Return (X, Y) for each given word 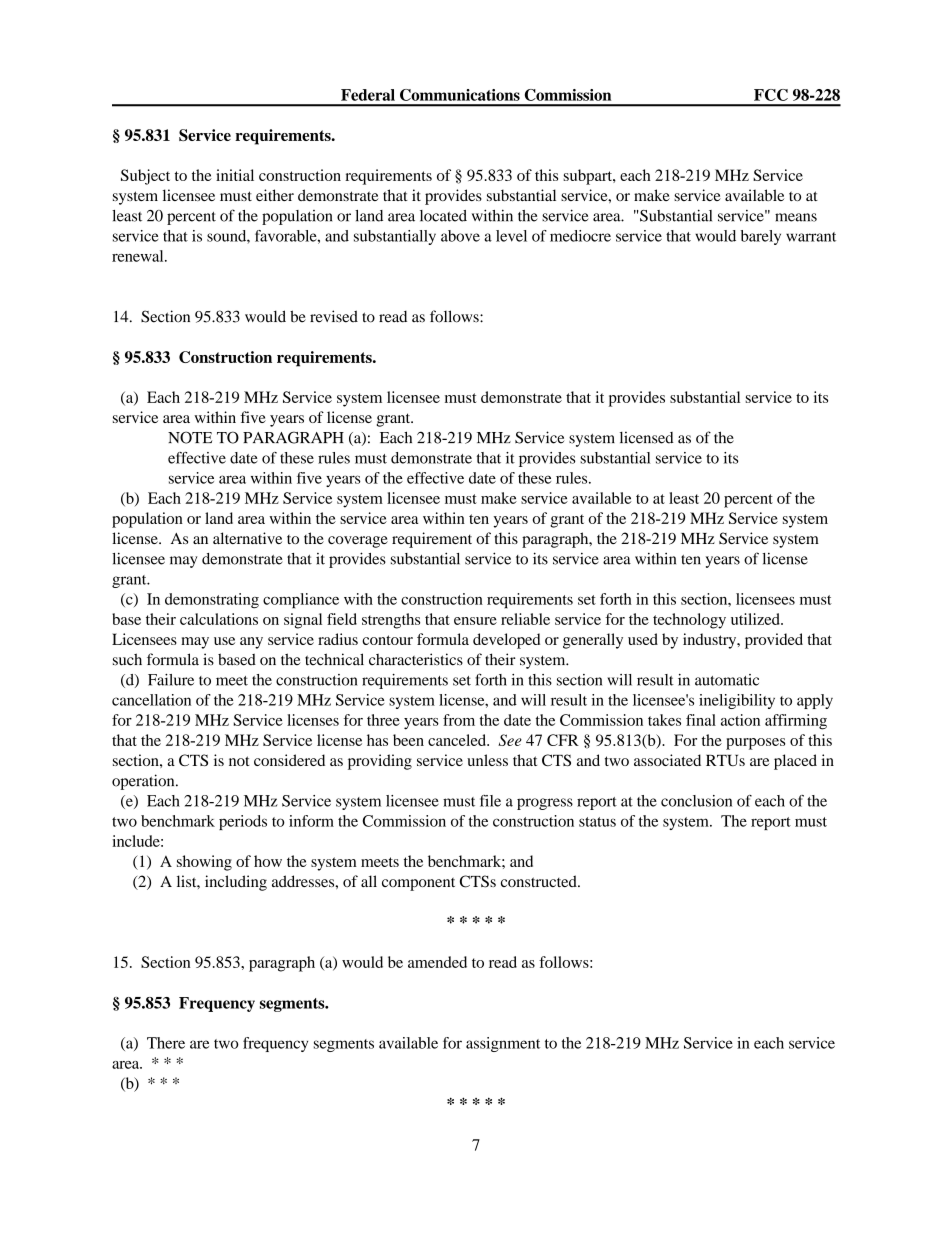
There (166, 1043)
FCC (771, 95)
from (459, 720)
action (740, 720)
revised (334, 316)
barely (761, 237)
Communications (460, 95)
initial (235, 175)
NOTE (190, 437)
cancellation (151, 700)
